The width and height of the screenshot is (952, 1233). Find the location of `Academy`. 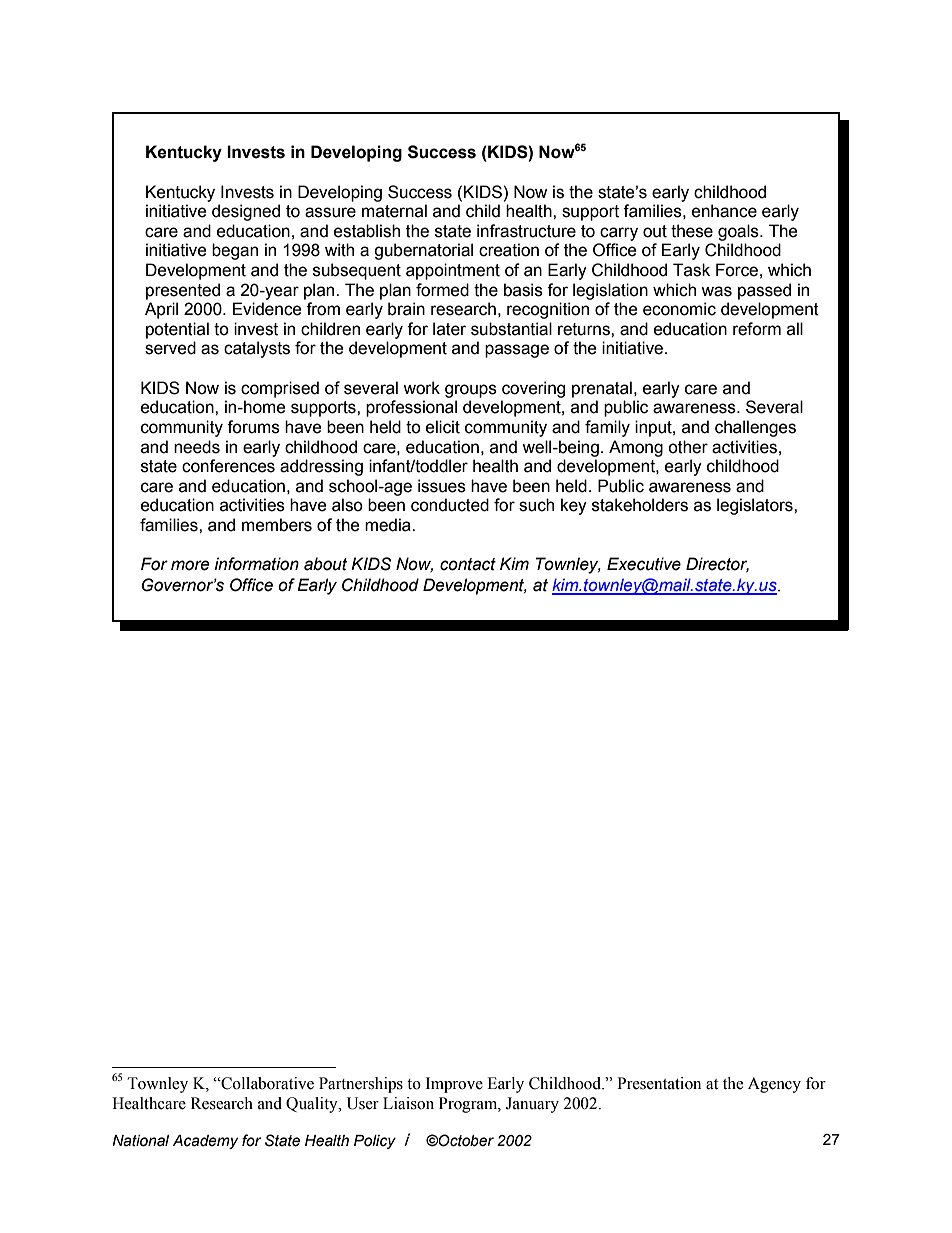

Academy is located at coordinates (205, 1142).
